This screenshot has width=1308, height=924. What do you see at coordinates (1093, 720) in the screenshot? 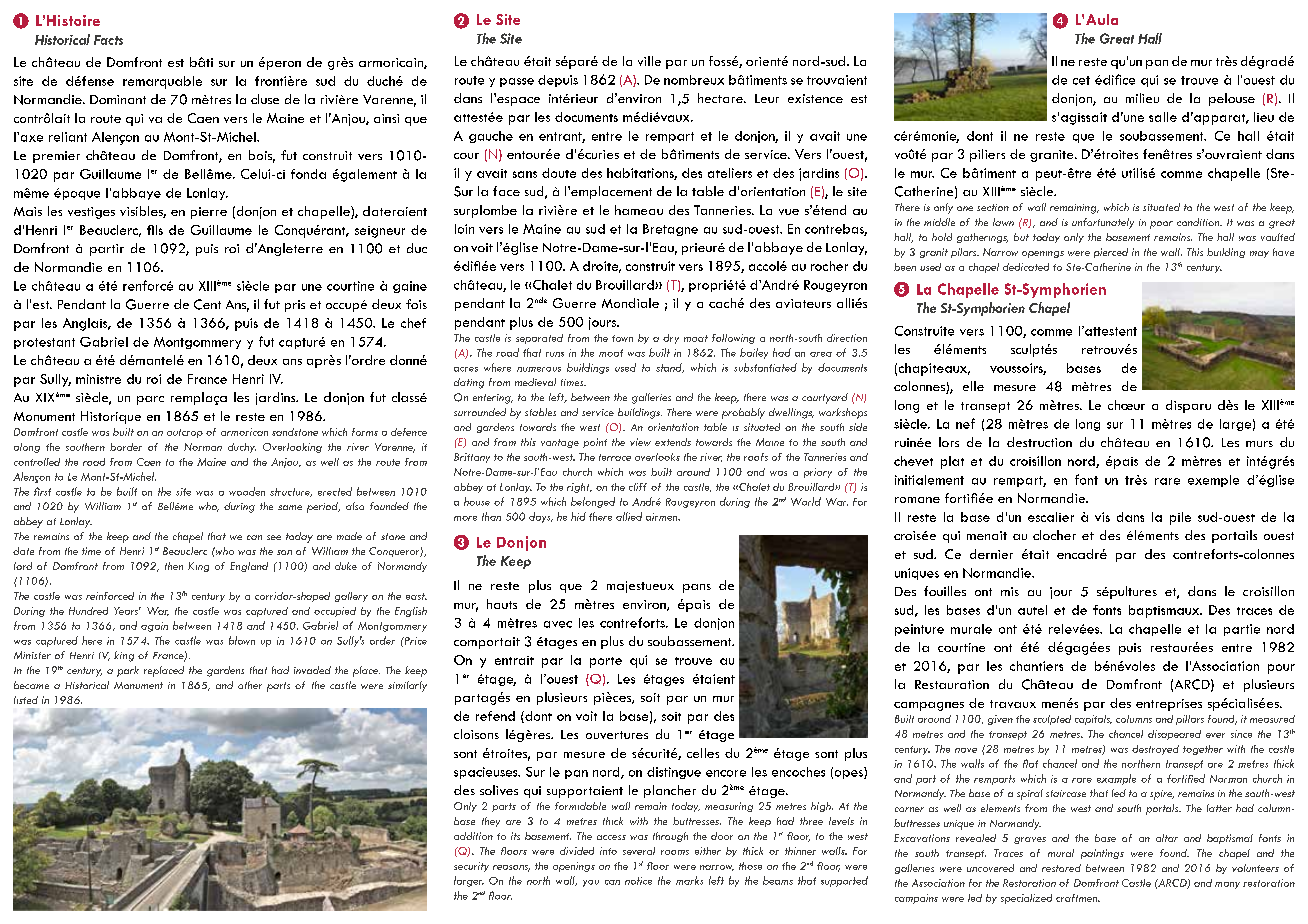
I see `capitals` at bounding box center [1093, 720].
